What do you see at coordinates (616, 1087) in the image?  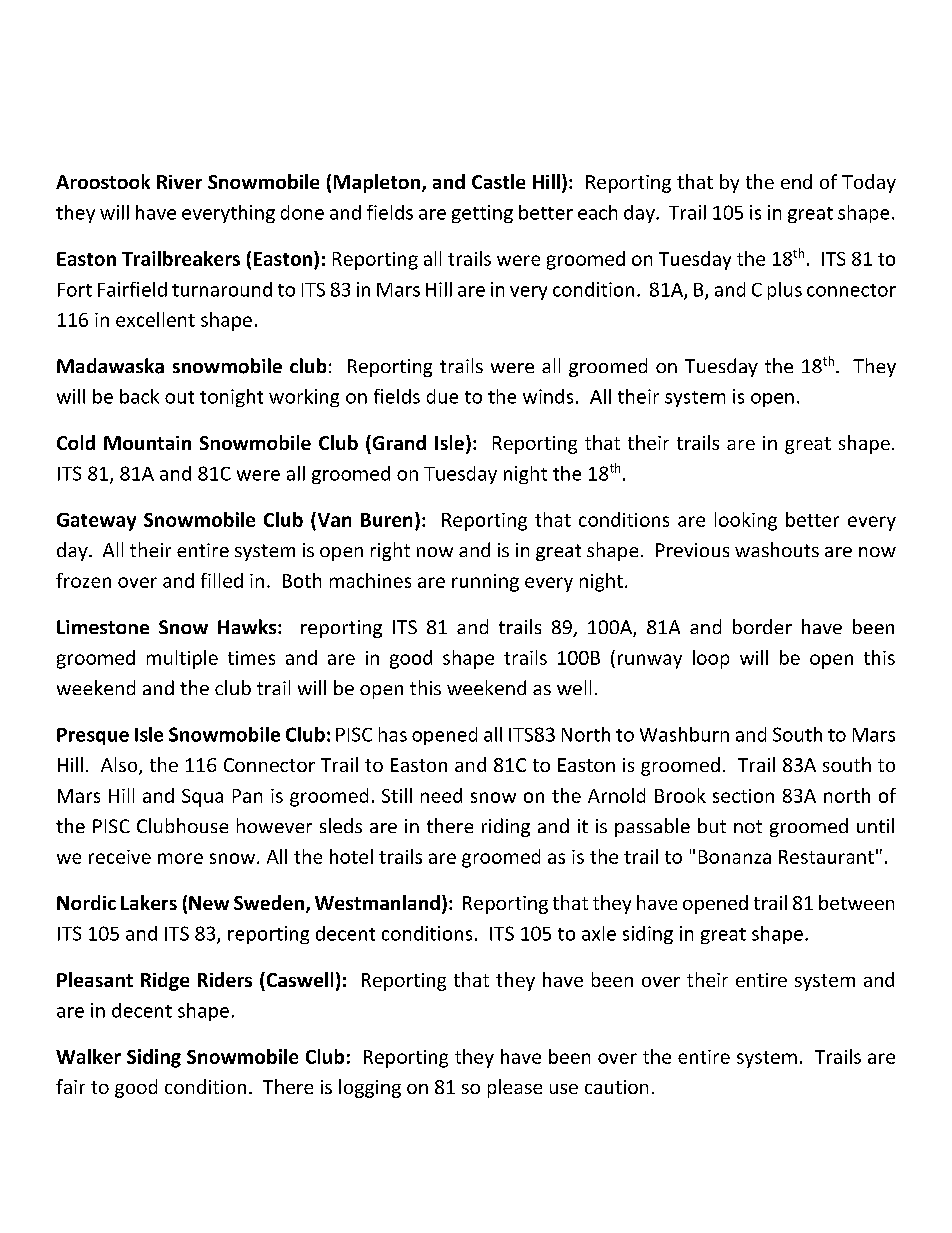 I see `caution` at bounding box center [616, 1087].
